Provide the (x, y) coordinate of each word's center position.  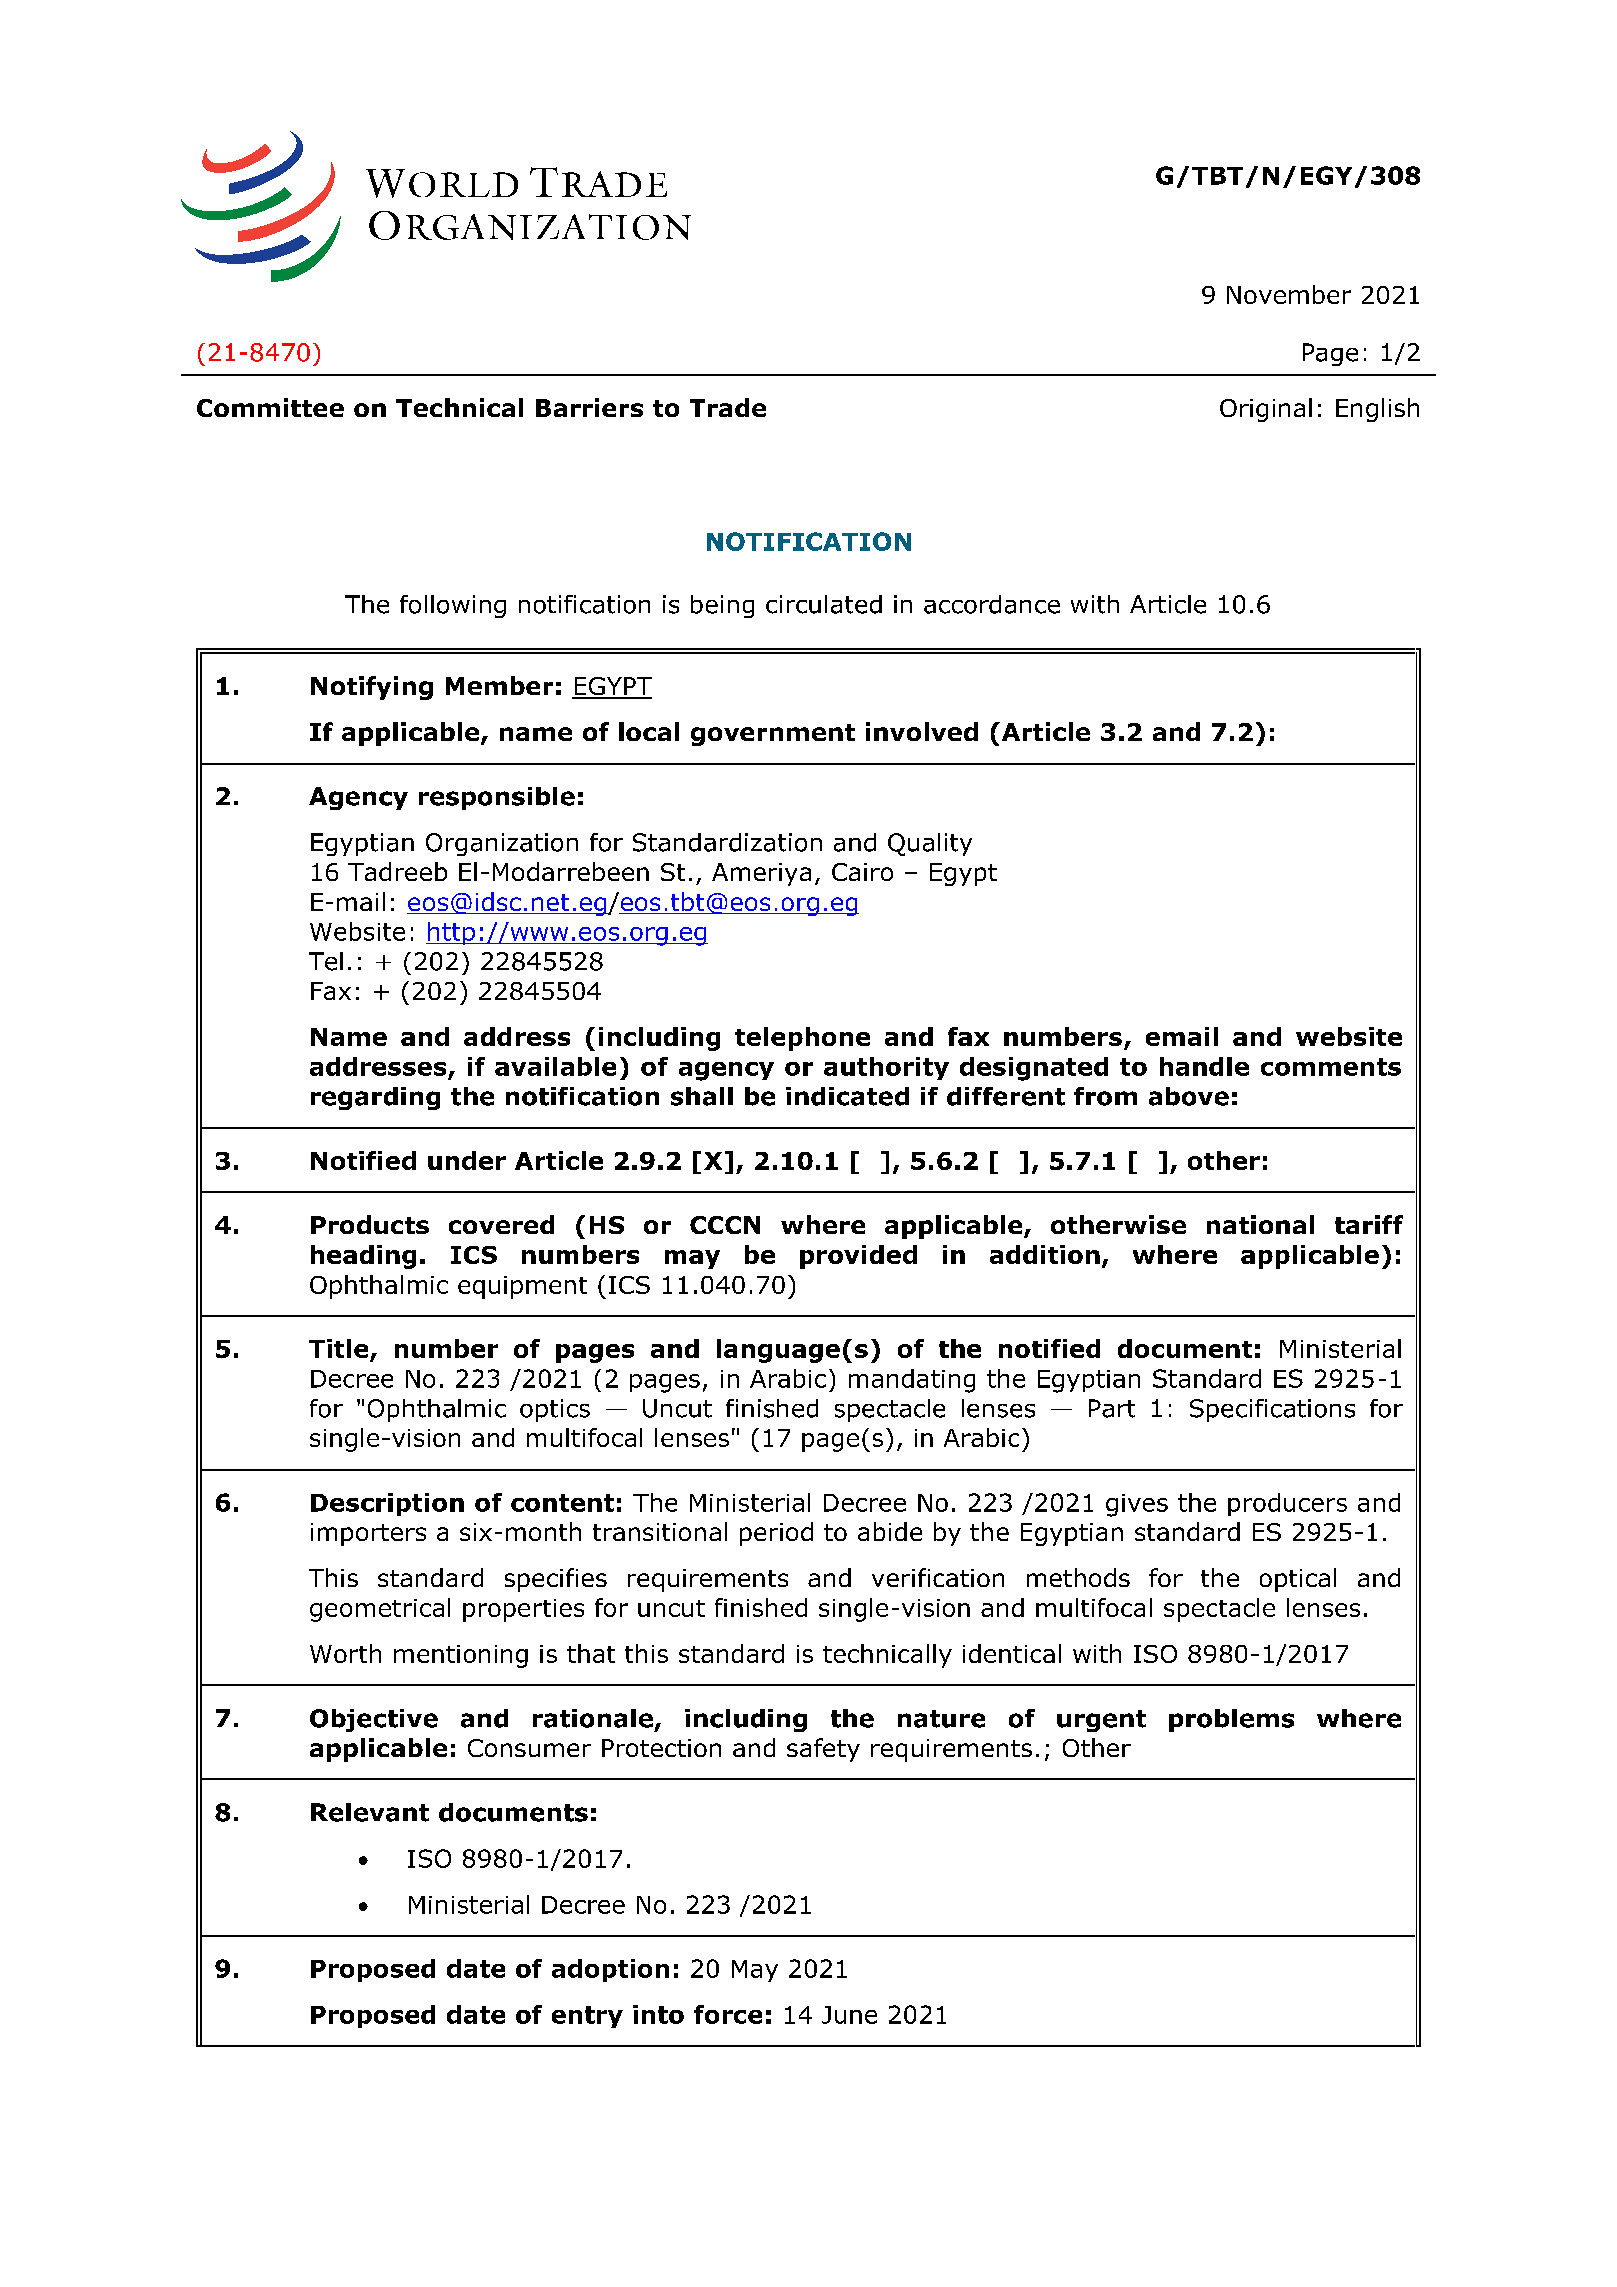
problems (1231, 1720)
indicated (847, 1096)
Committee (270, 407)
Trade (728, 407)
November (1289, 294)
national (1260, 1224)
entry (587, 2017)
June (849, 2015)
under (467, 1160)
